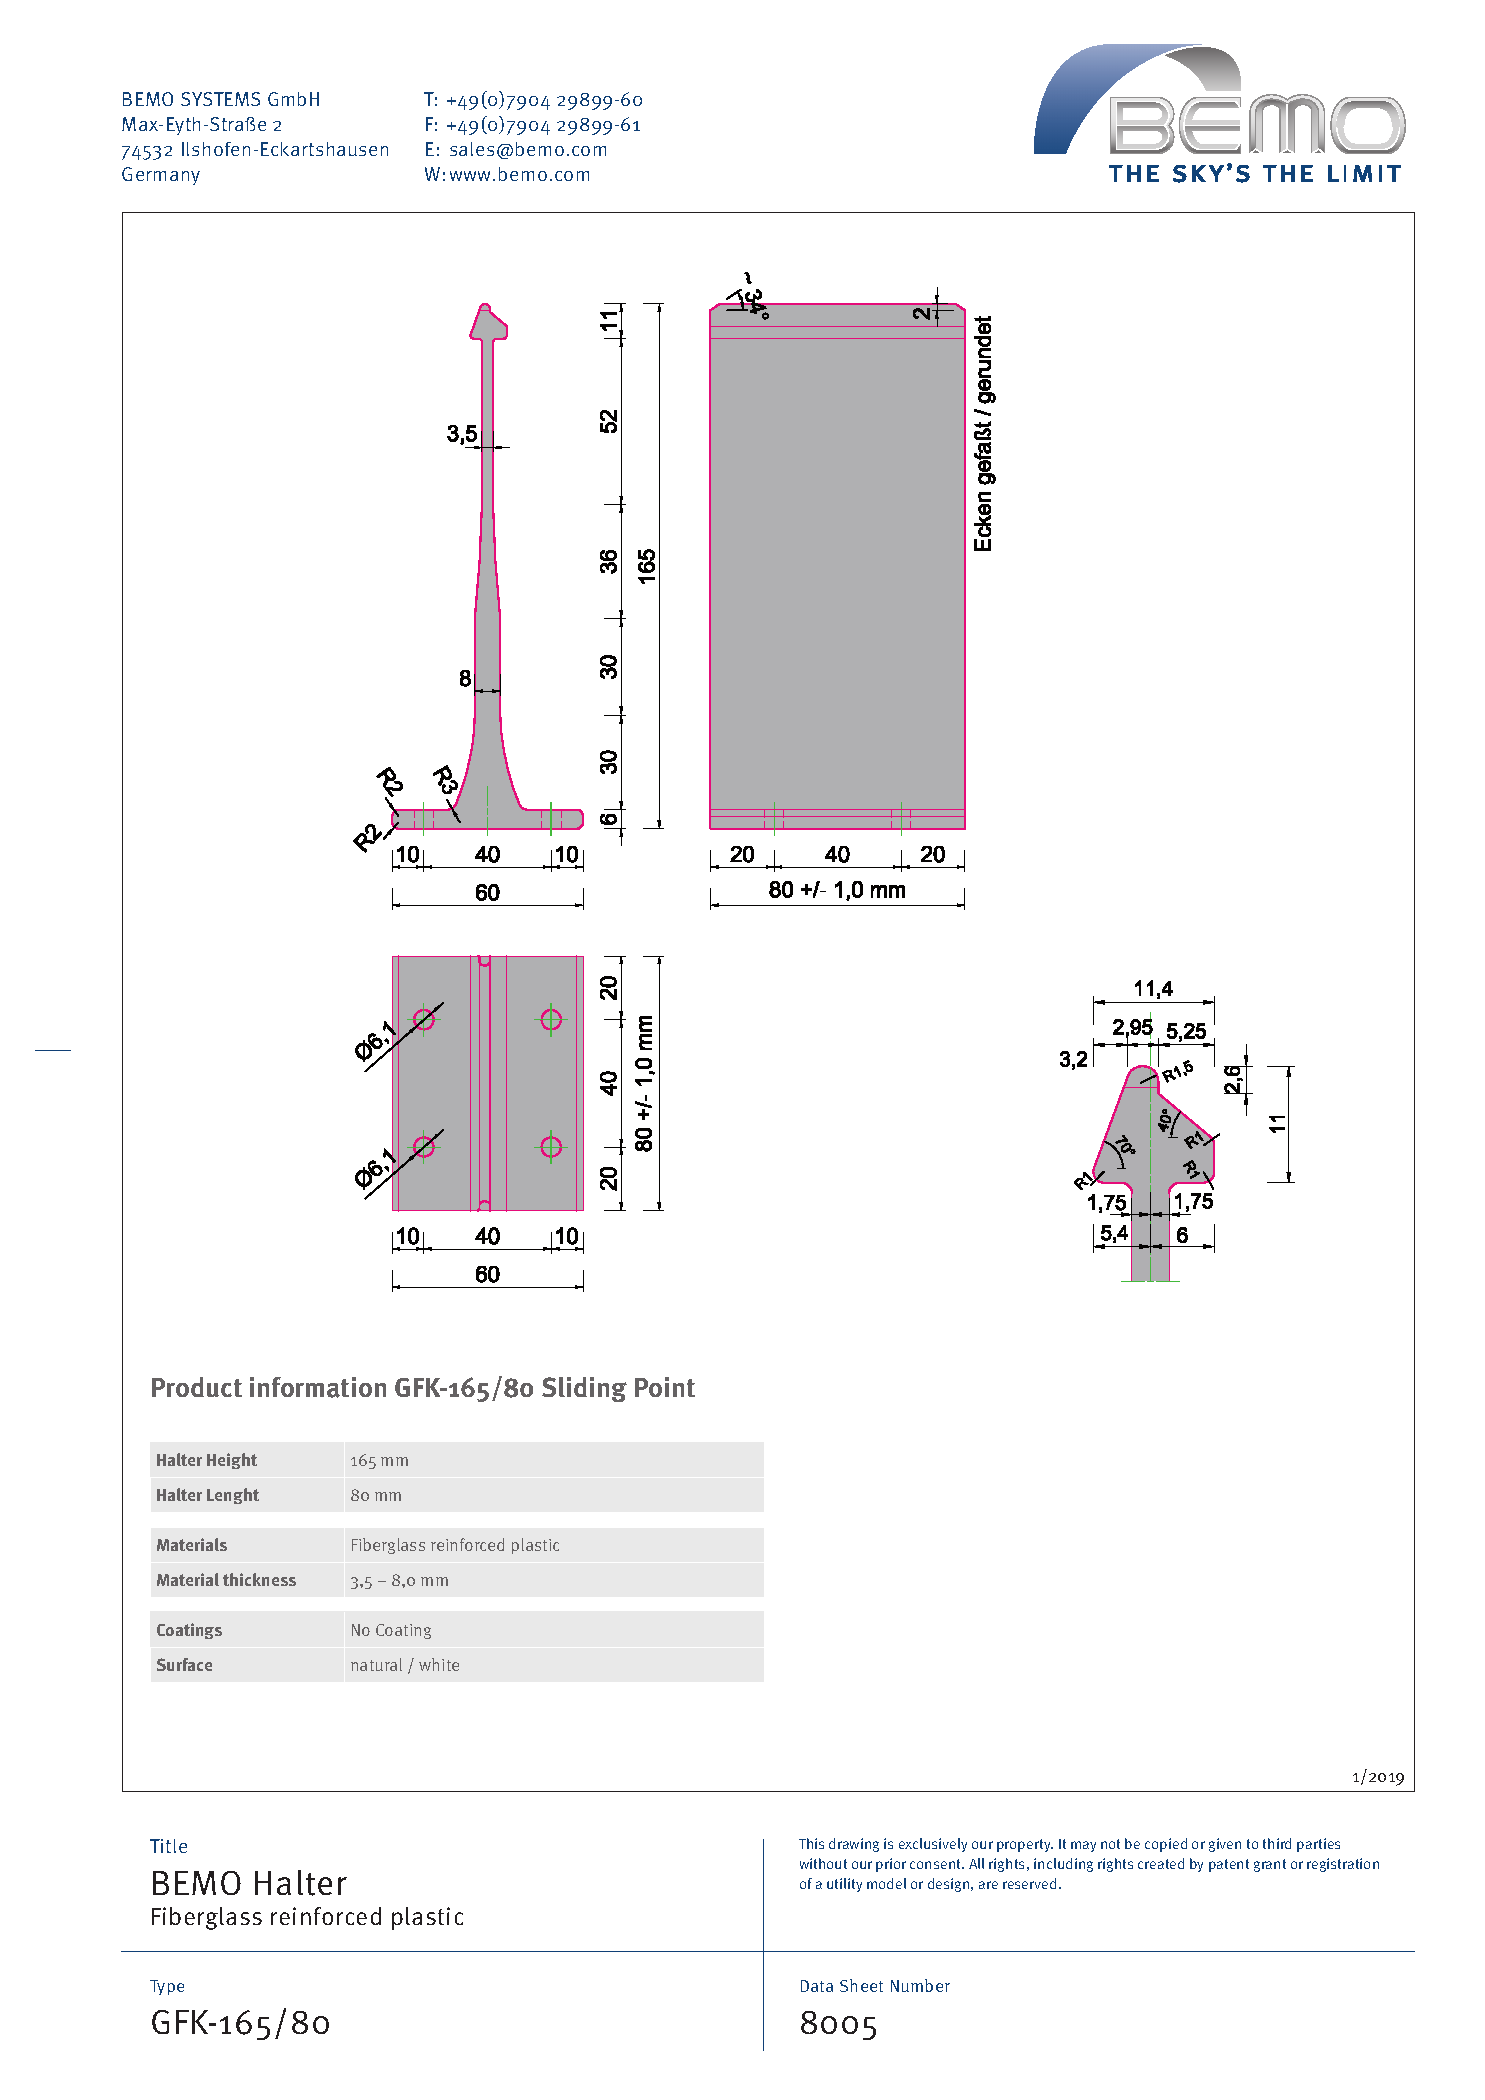  Describe the element at coordinates (232, 1461) in the screenshot. I see `Height` at that location.
